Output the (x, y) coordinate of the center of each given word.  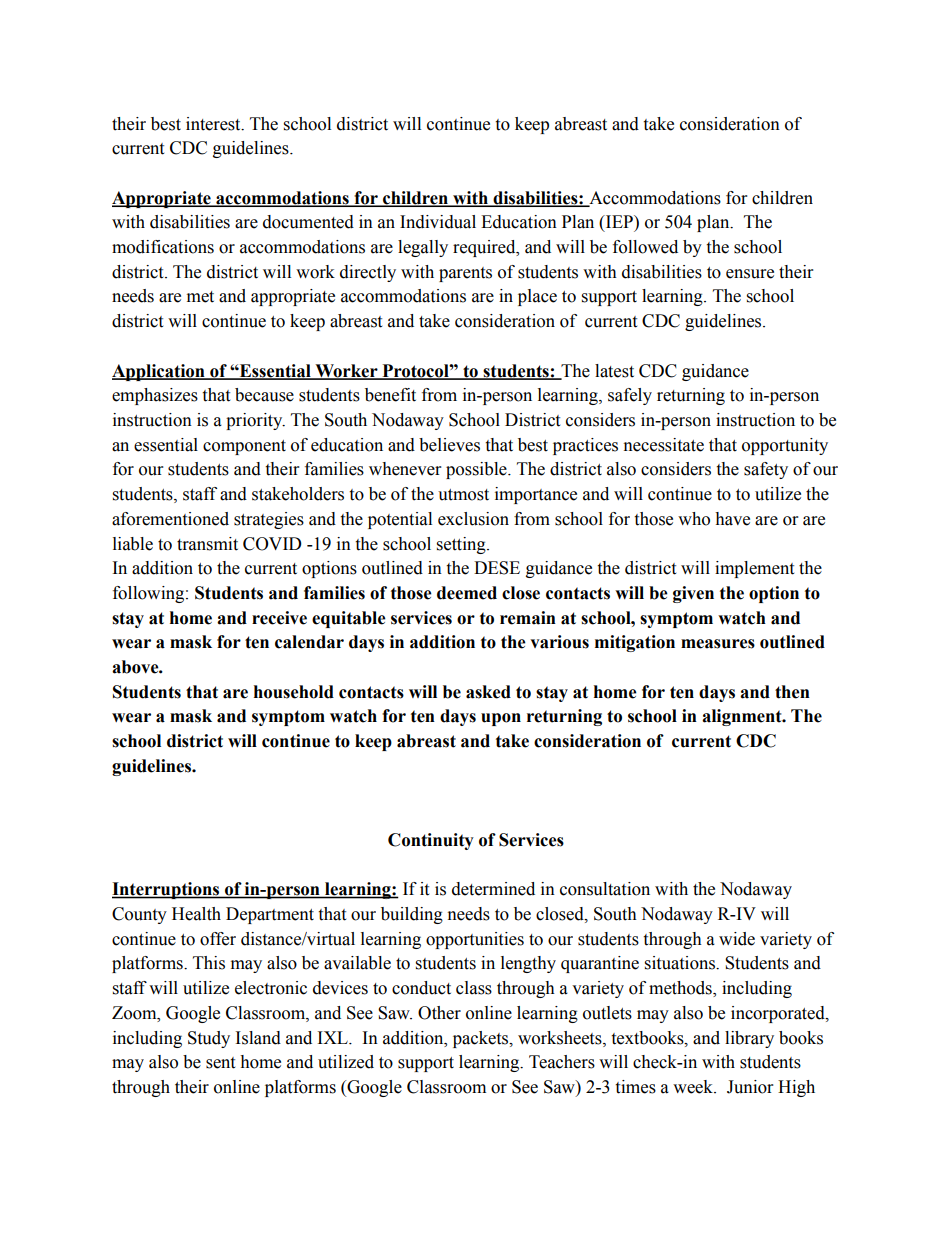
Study (209, 1039)
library (749, 1039)
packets (482, 1039)
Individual (438, 222)
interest (214, 124)
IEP (619, 221)
